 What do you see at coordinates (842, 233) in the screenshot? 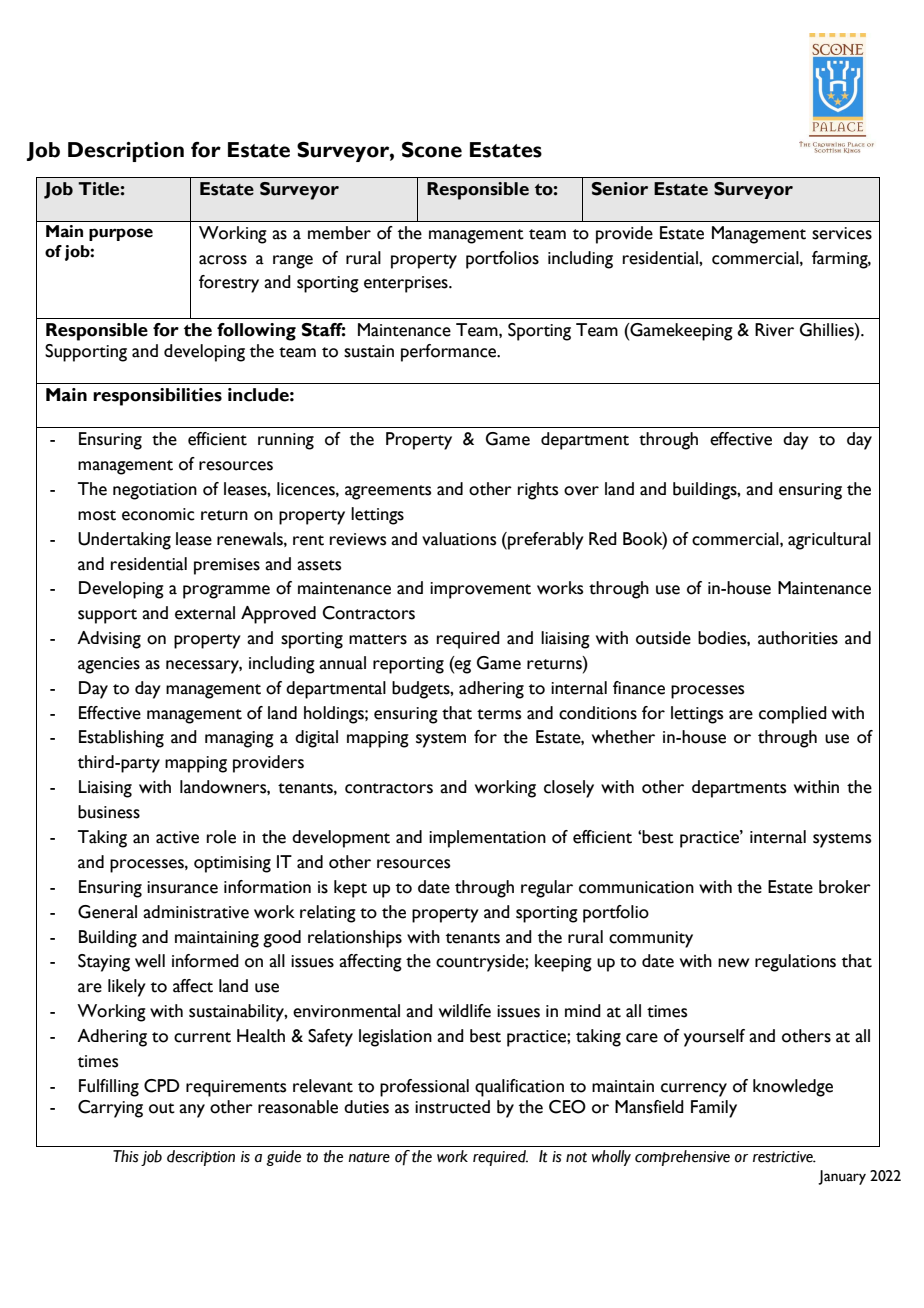
I see `services` at bounding box center [842, 233].
